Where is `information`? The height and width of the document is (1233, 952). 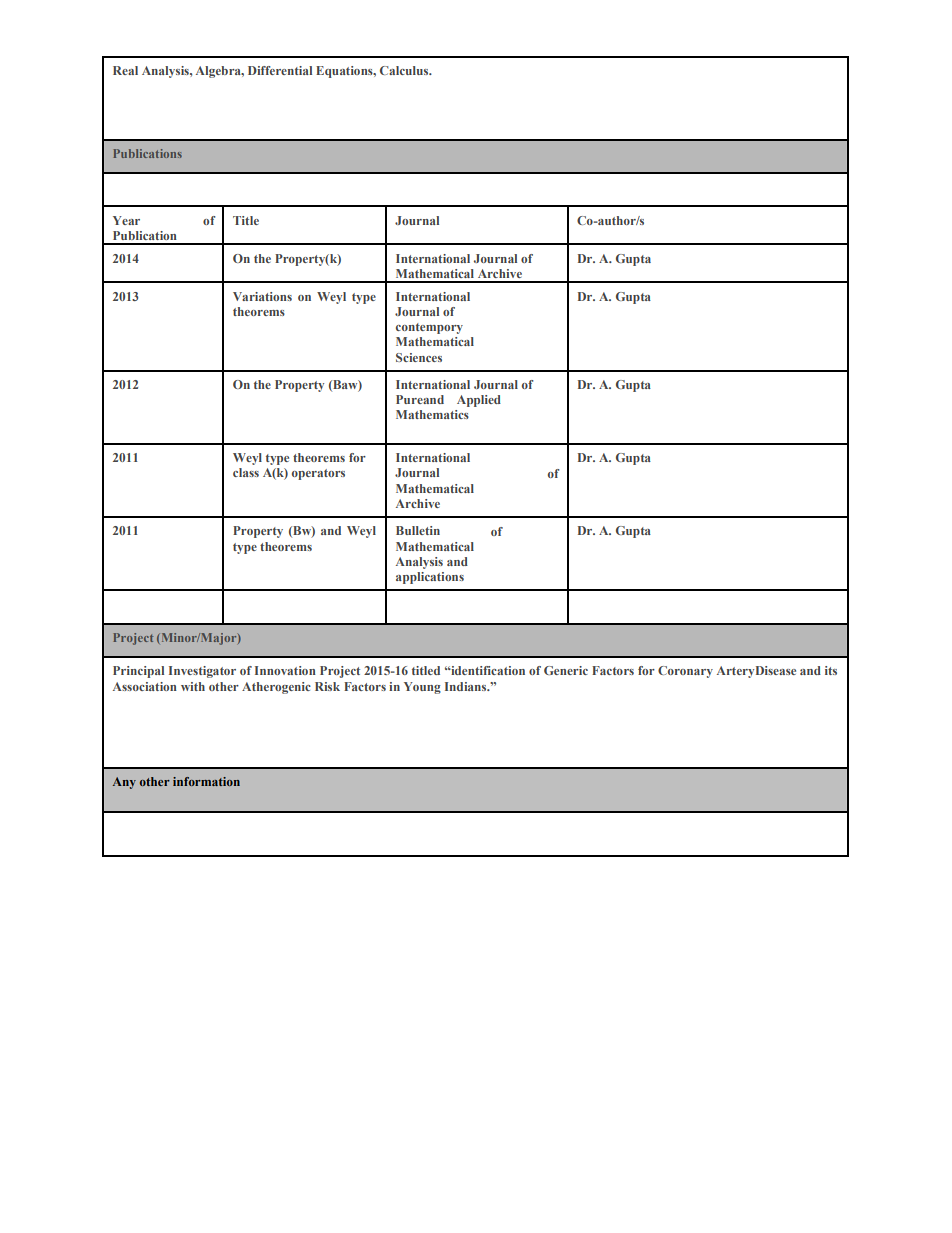 information is located at coordinates (206, 781).
